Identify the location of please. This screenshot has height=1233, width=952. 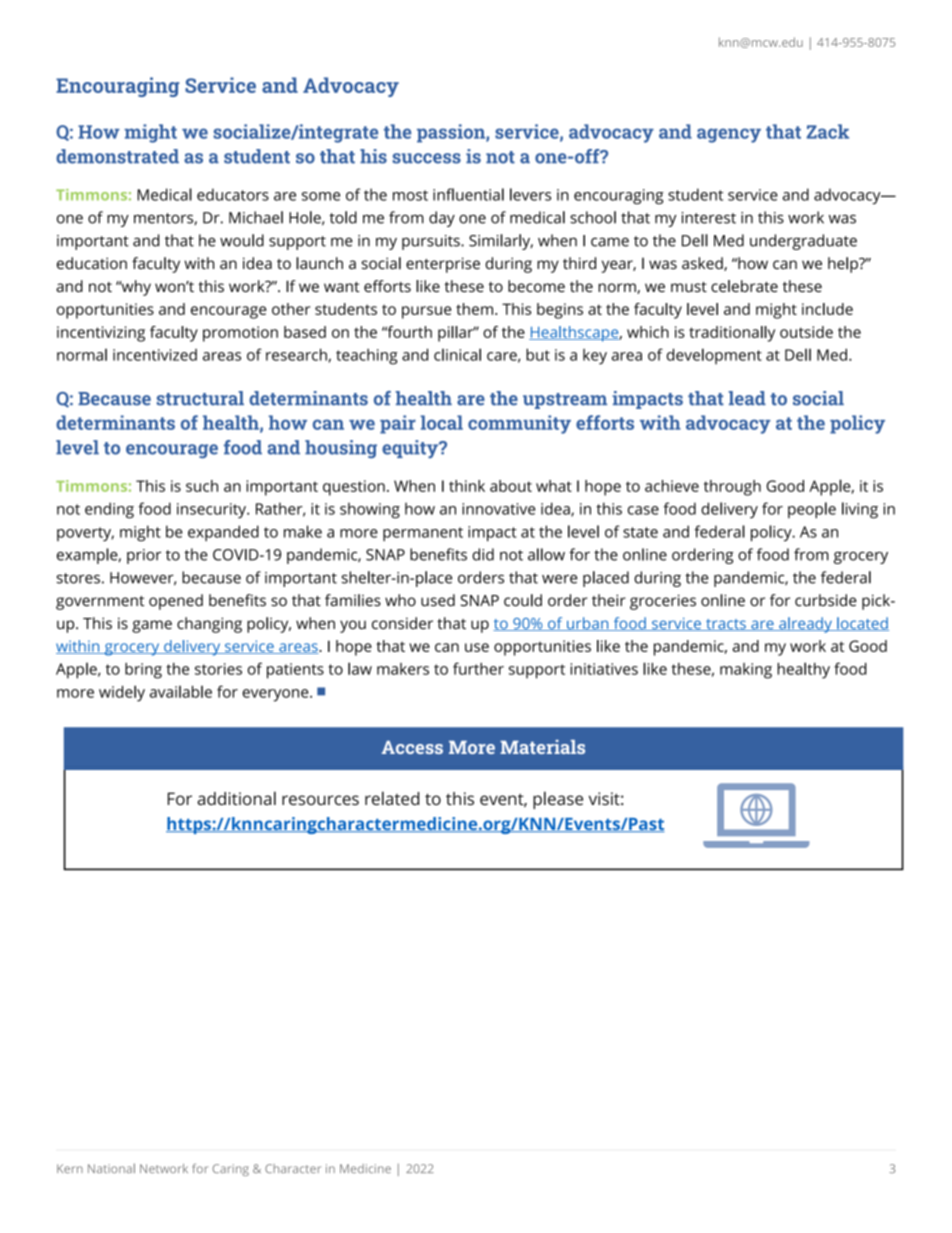
(558, 800).
